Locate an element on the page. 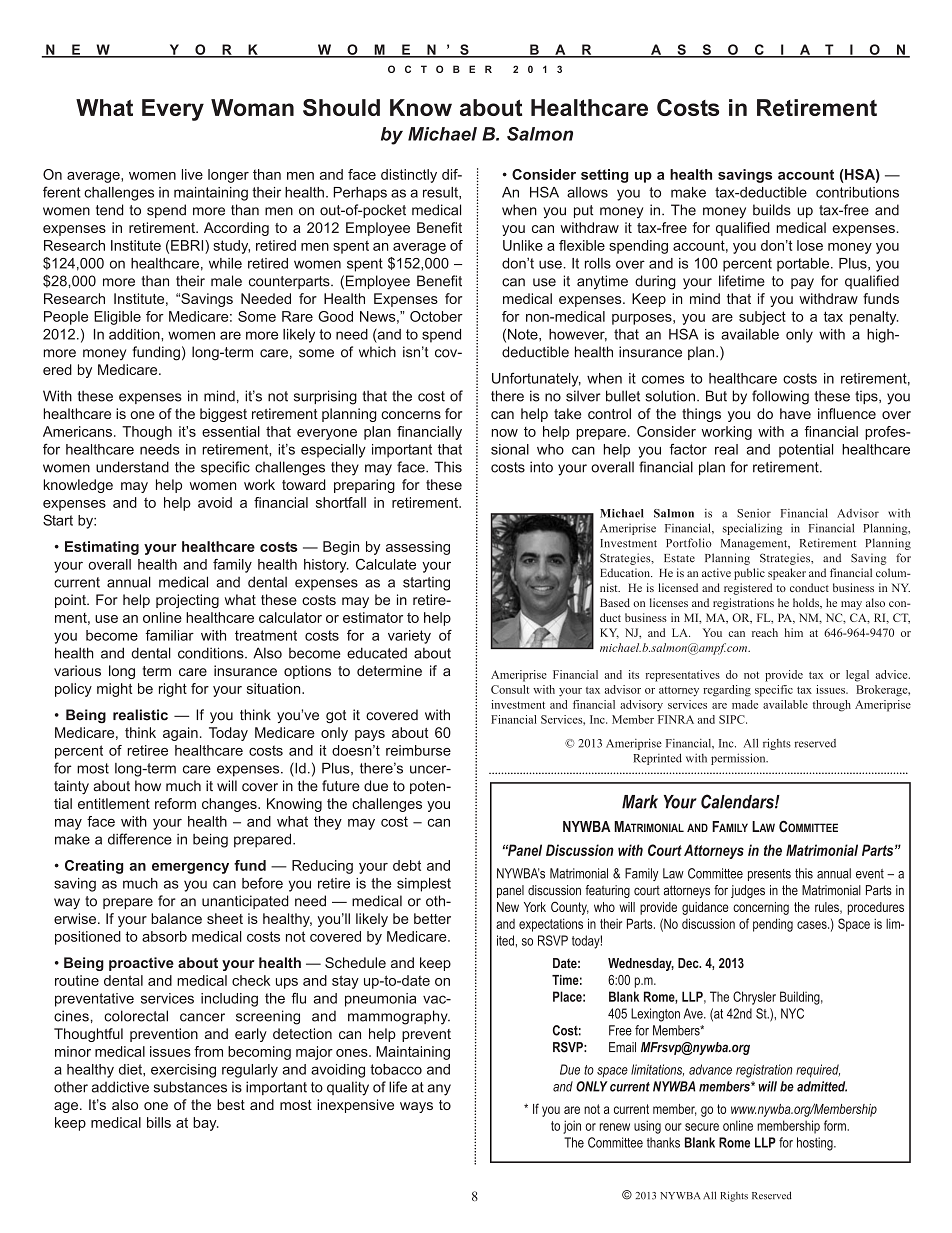  ways is located at coordinates (416, 1107).
